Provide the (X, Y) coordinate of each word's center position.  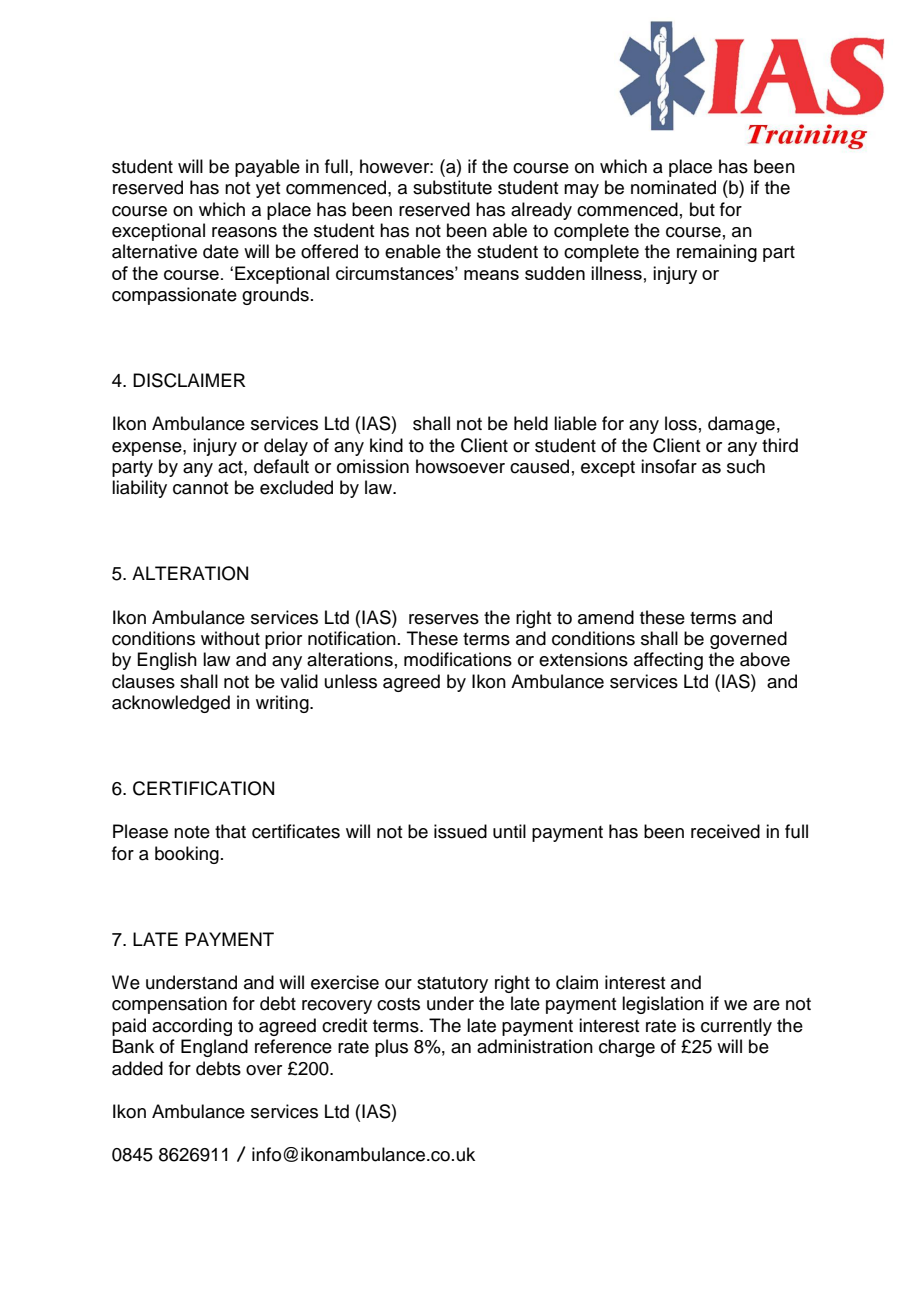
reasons (244, 232)
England (214, 1048)
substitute (452, 187)
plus (391, 1048)
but (702, 209)
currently (736, 1027)
